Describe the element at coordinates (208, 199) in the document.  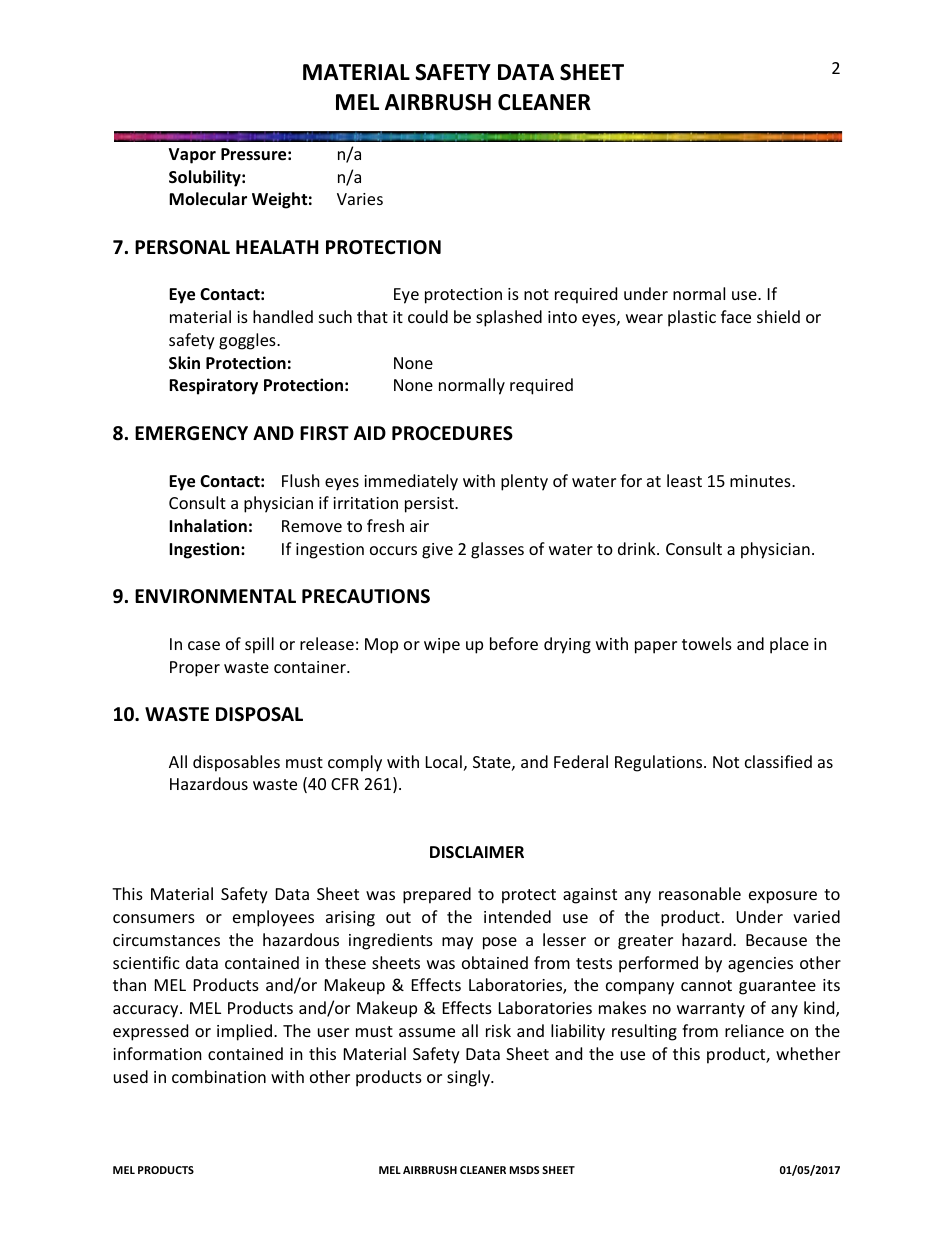
I see `Molecular` at that location.
